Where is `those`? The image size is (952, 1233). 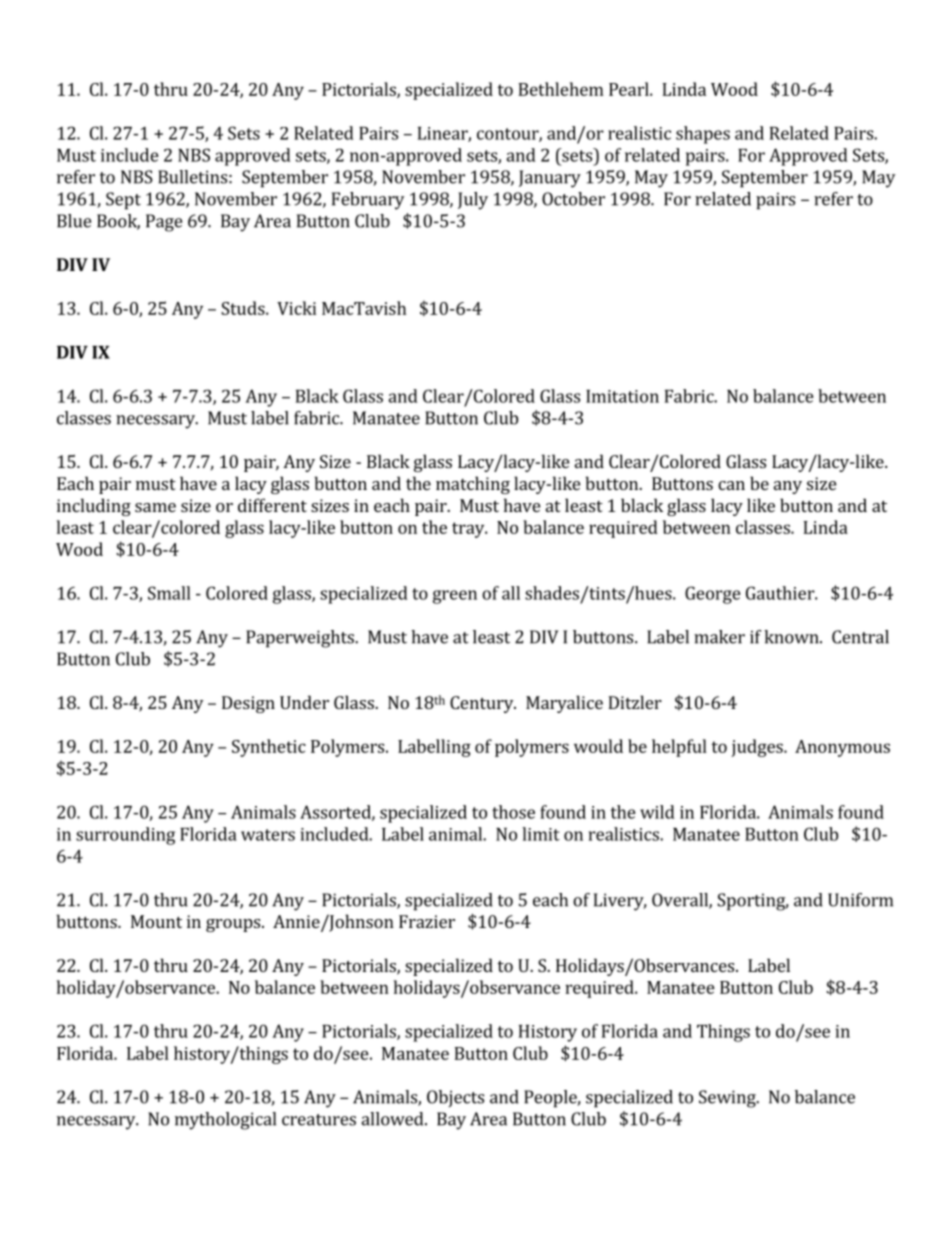
those is located at coordinates (513, 812).
